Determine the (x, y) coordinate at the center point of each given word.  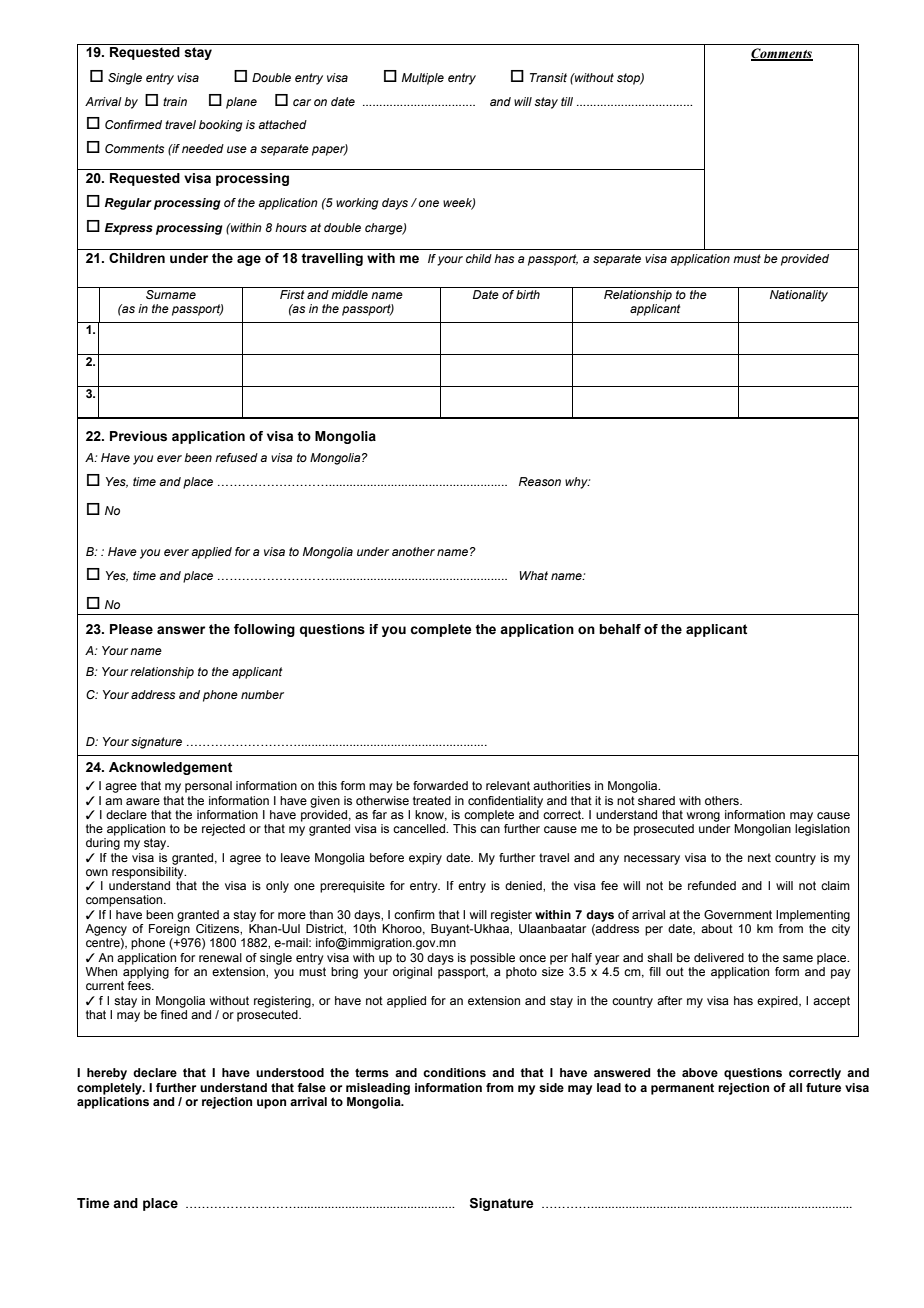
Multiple (423, 79)
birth (528, 294)
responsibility (149, 873)
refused (236, 457)
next (759, 857)
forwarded (440, 785)
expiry (425, 859)
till (567, 101)
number (262, 694)
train (175, 101)
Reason (540, 481)
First (292, 294)
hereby (107, 1074)
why (577, 483)
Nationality (799, 296)
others (723, 800)
